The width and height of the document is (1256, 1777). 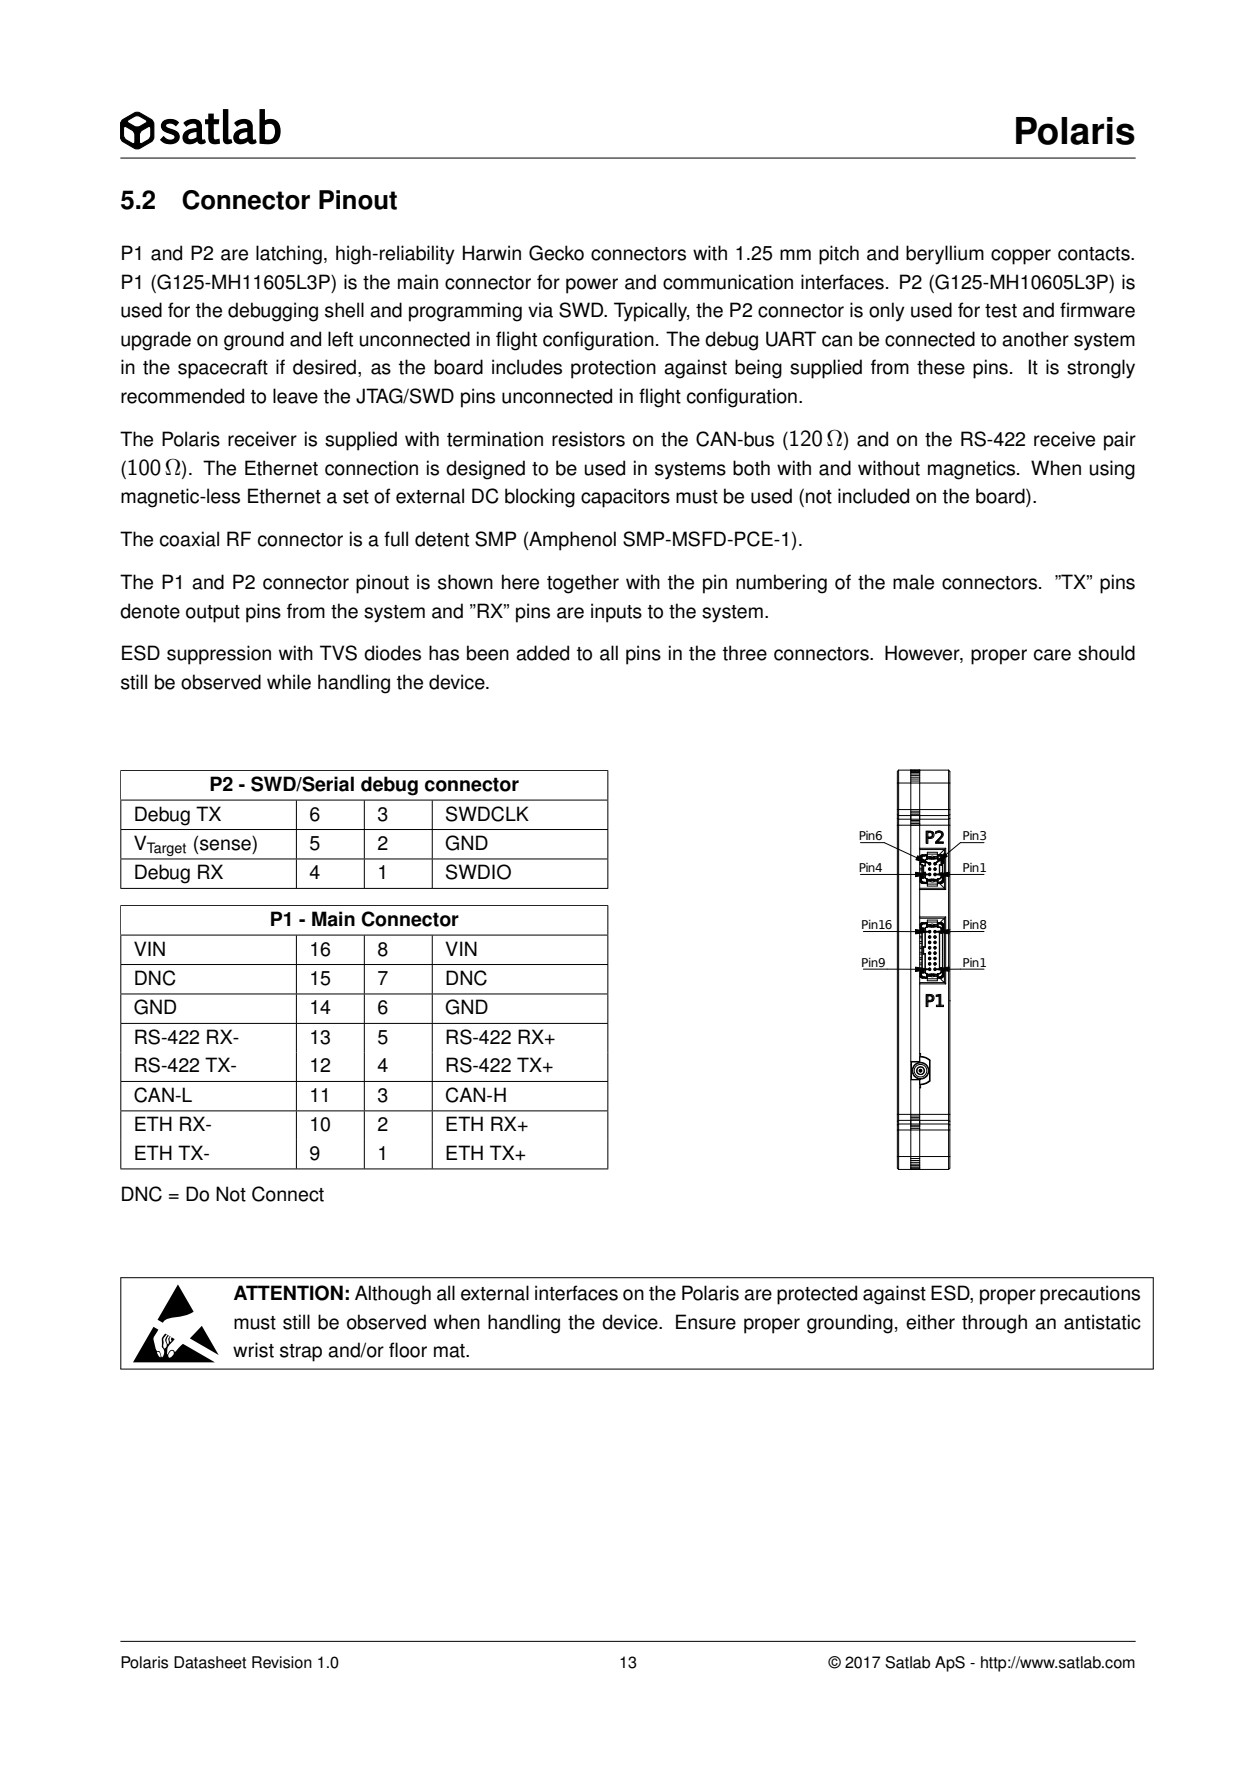 What do you see at coordinates (282, 1662) in the document?
I see `Revision` at bounding box center [282, 1662].
